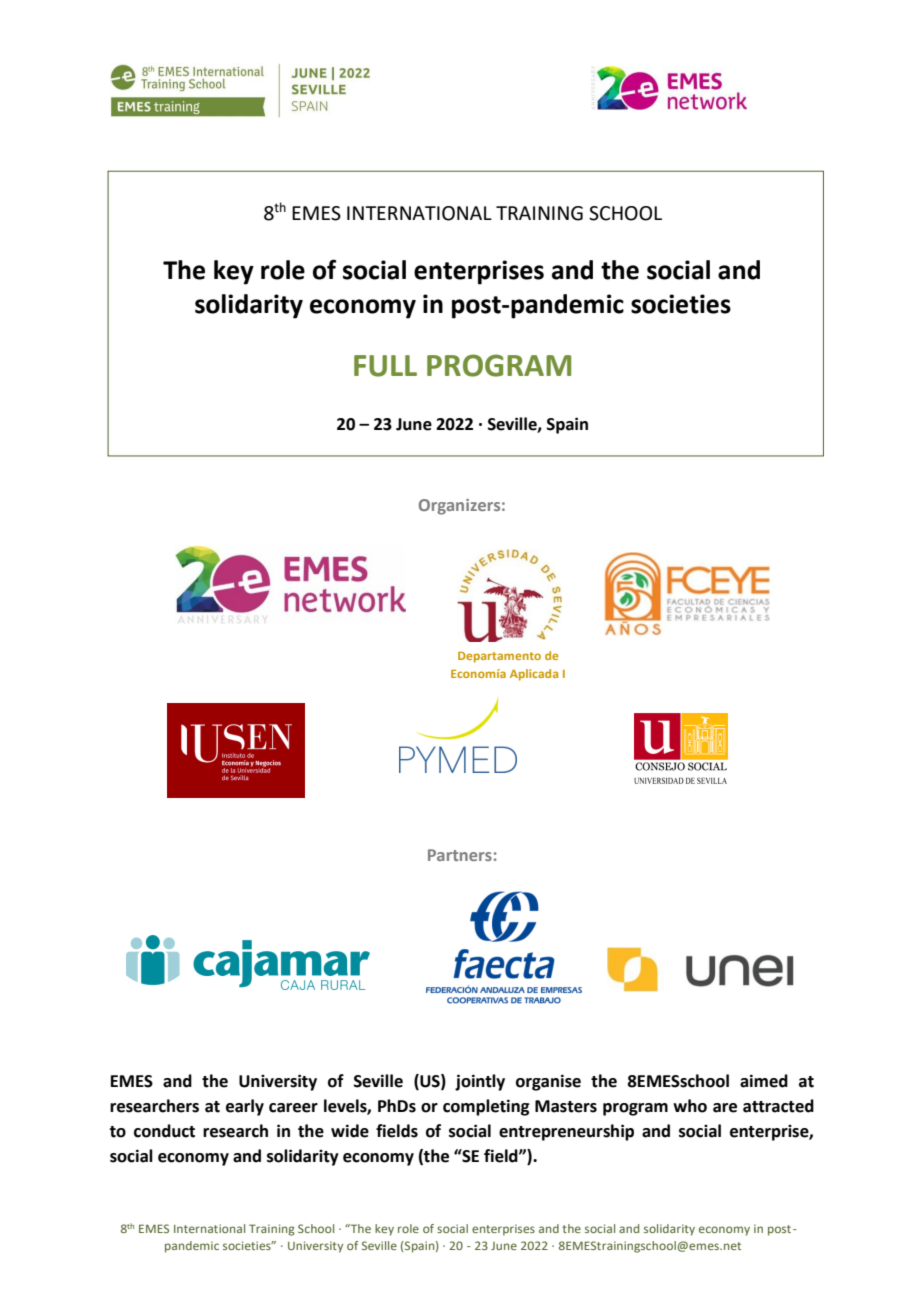 This screenshot has height=1309, width=924. What do you see at coordinates (460, 855) in the screenshot?
I see `Partners` at bounding box center [460, 855].
